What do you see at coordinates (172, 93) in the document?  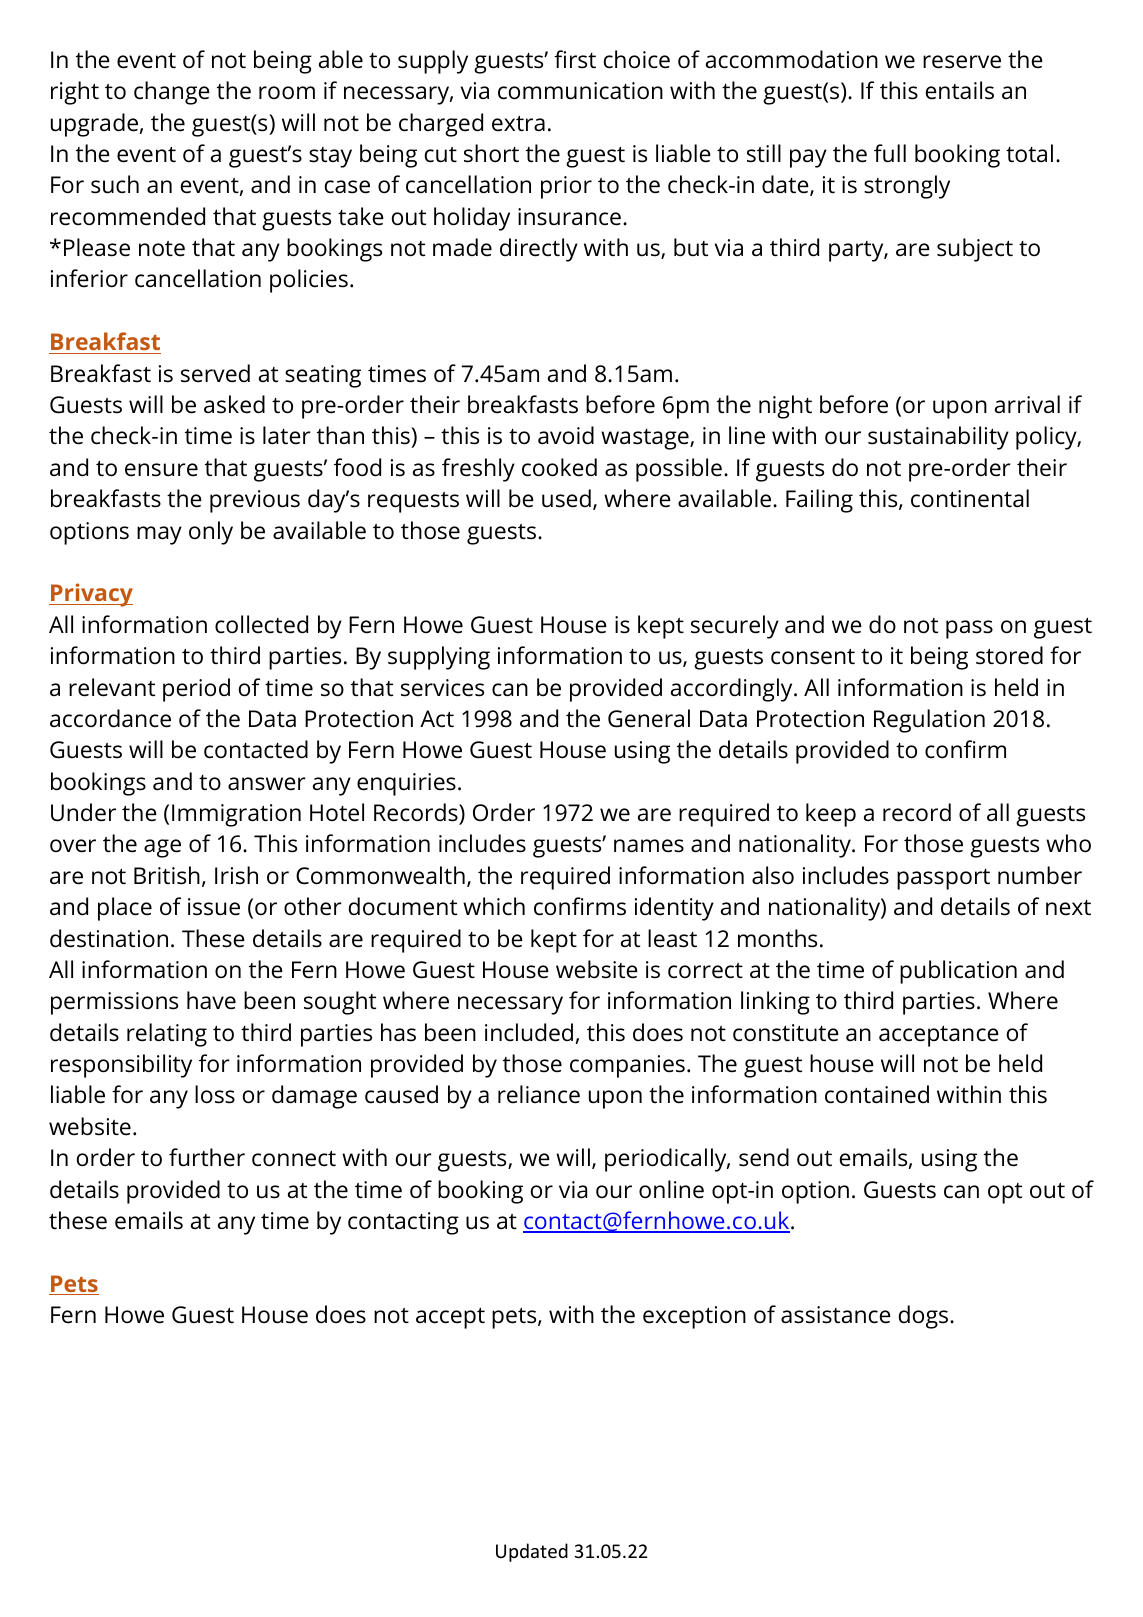 I see `change` at bounding box center [172, 93].
